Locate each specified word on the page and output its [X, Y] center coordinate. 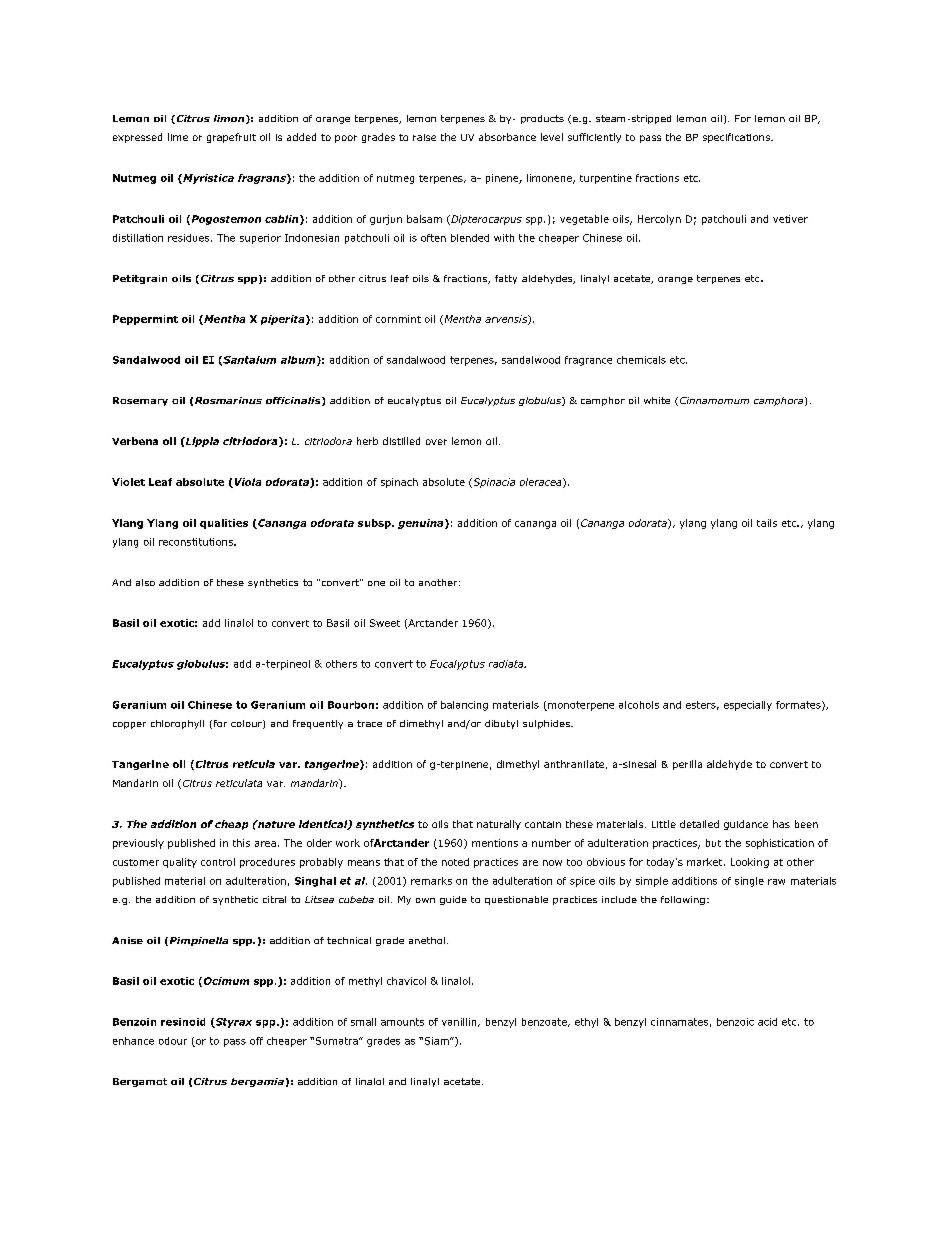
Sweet [385, 623]
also [145, 582]
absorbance [507, 137]
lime [178, 137]
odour [173, 1041]
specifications [737, 138]
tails [767, 523]
